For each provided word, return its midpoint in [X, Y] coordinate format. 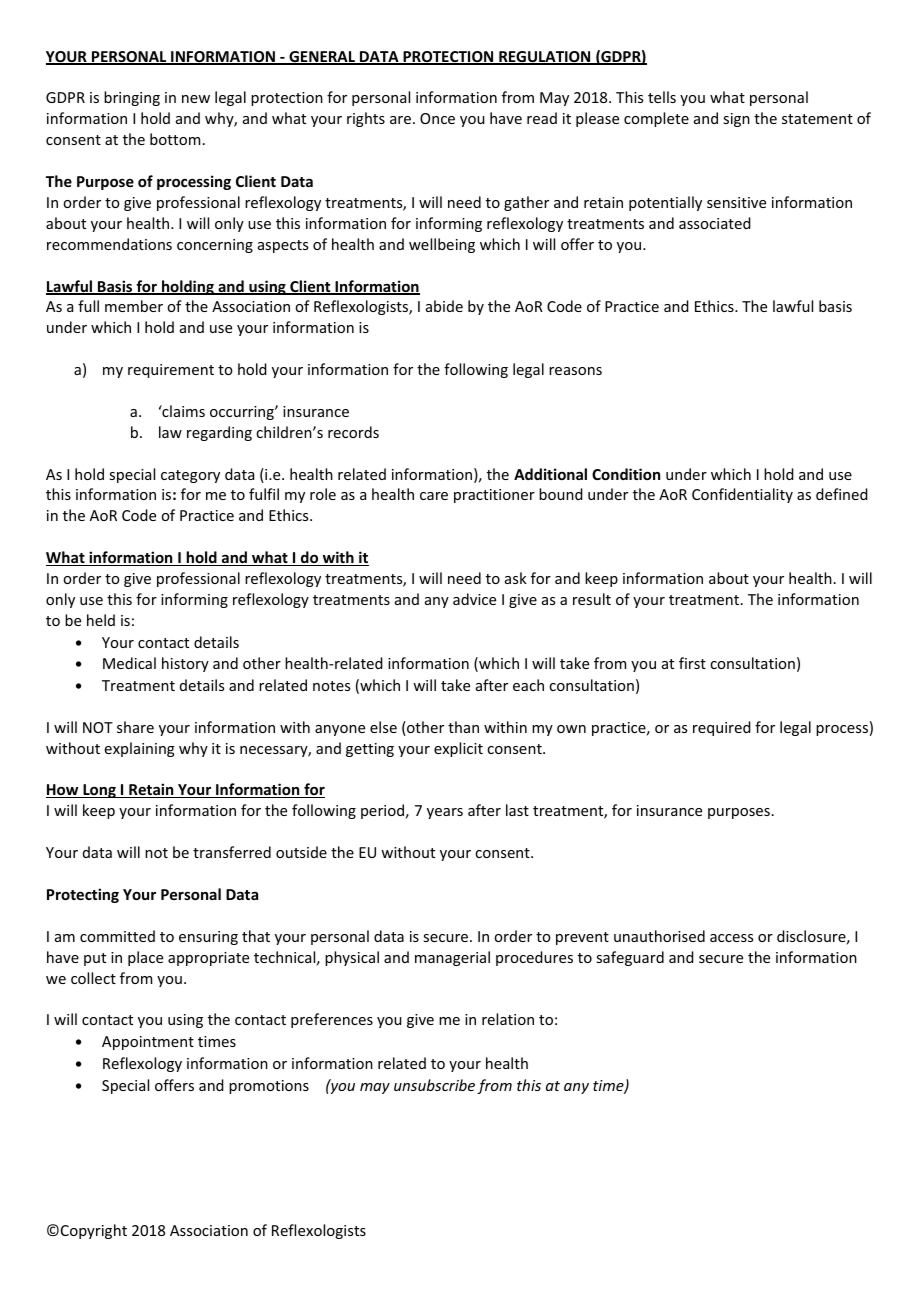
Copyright [94, 1231]
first [692, 663]
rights [366, 119]
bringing [132, 98]
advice [474, 599]
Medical [129, 663]
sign [736, 120]
